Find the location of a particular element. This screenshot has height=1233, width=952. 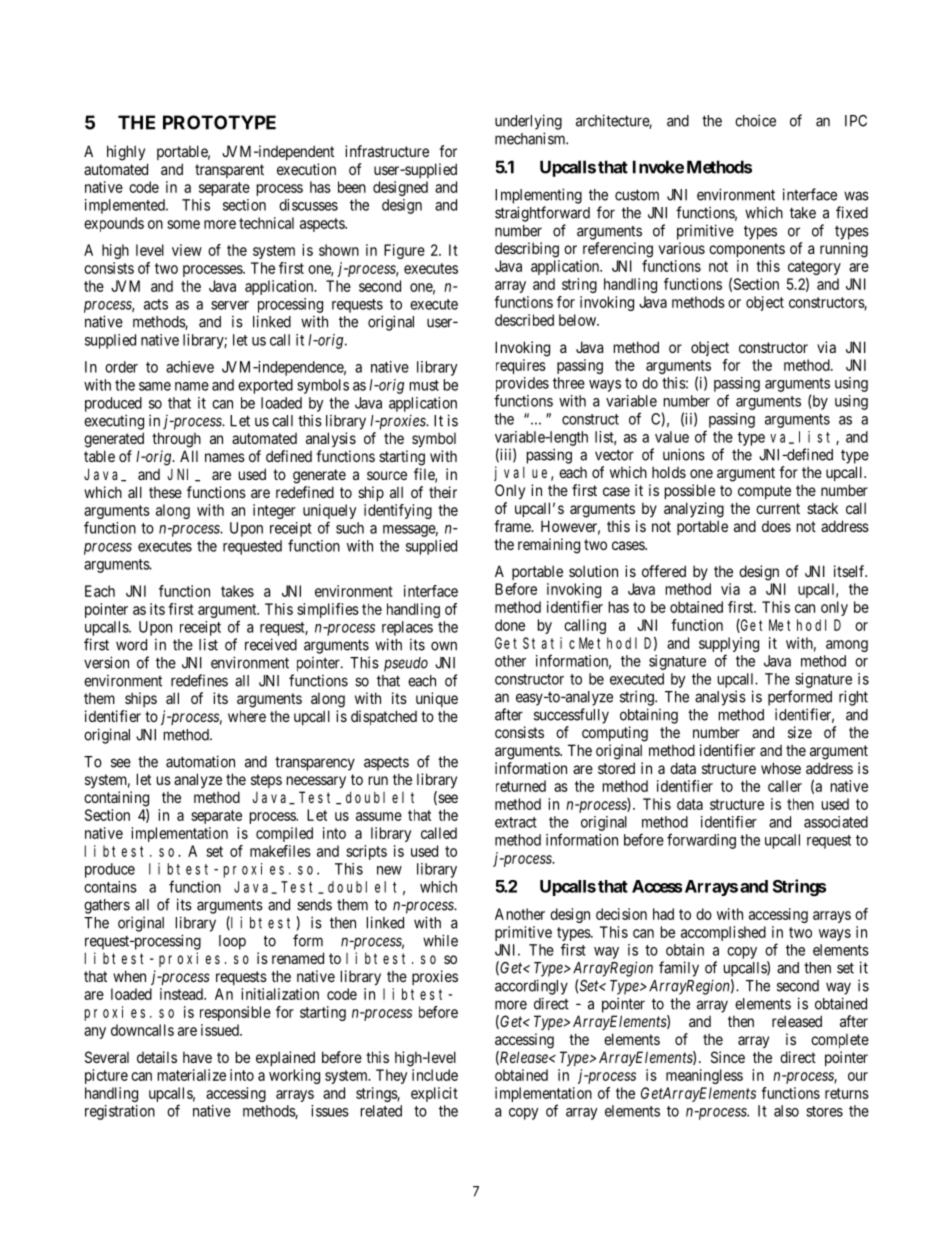

underlying is located at coordinates (528, 122).
